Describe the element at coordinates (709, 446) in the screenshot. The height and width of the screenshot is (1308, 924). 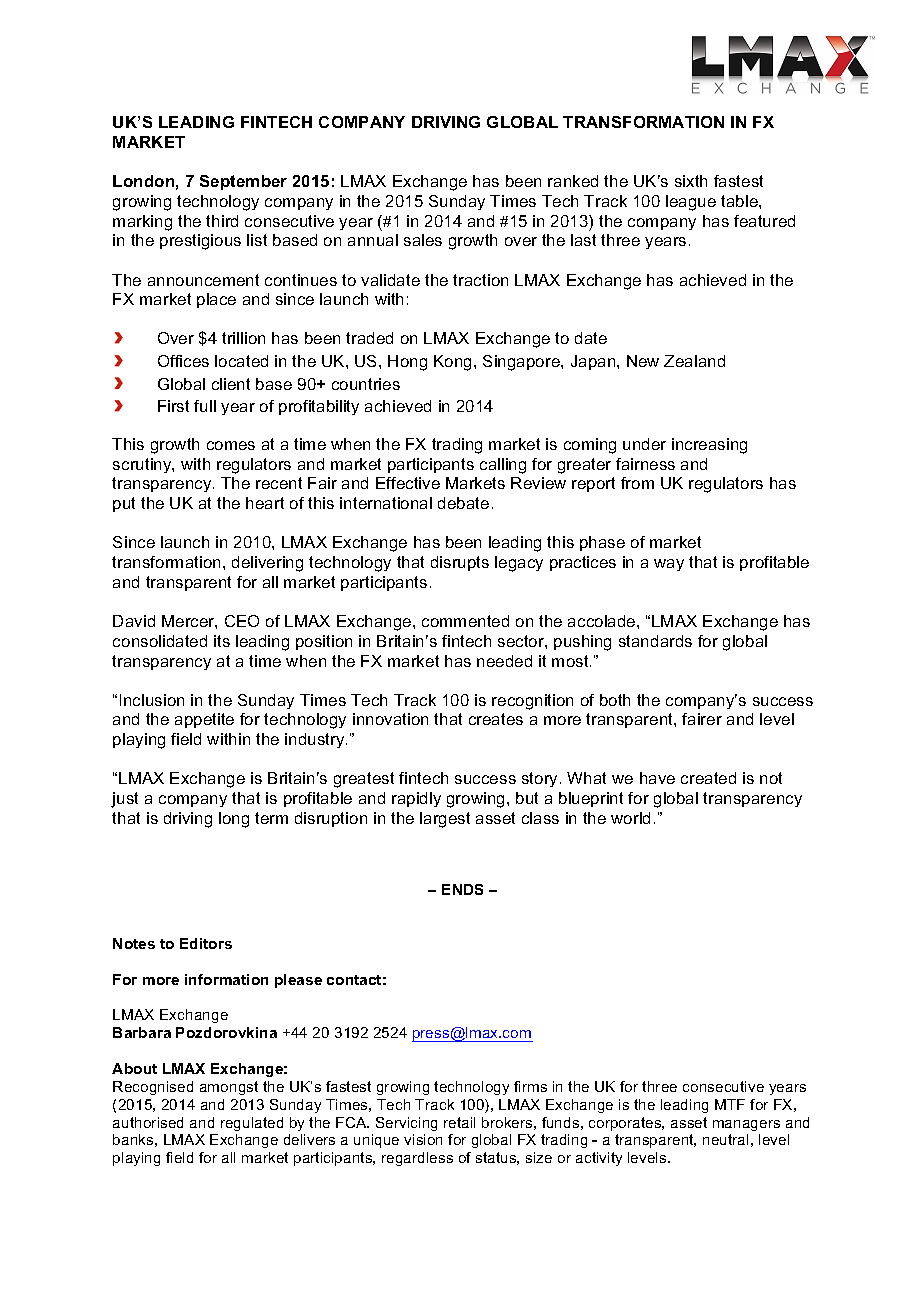
I see `increasing` at that location.
